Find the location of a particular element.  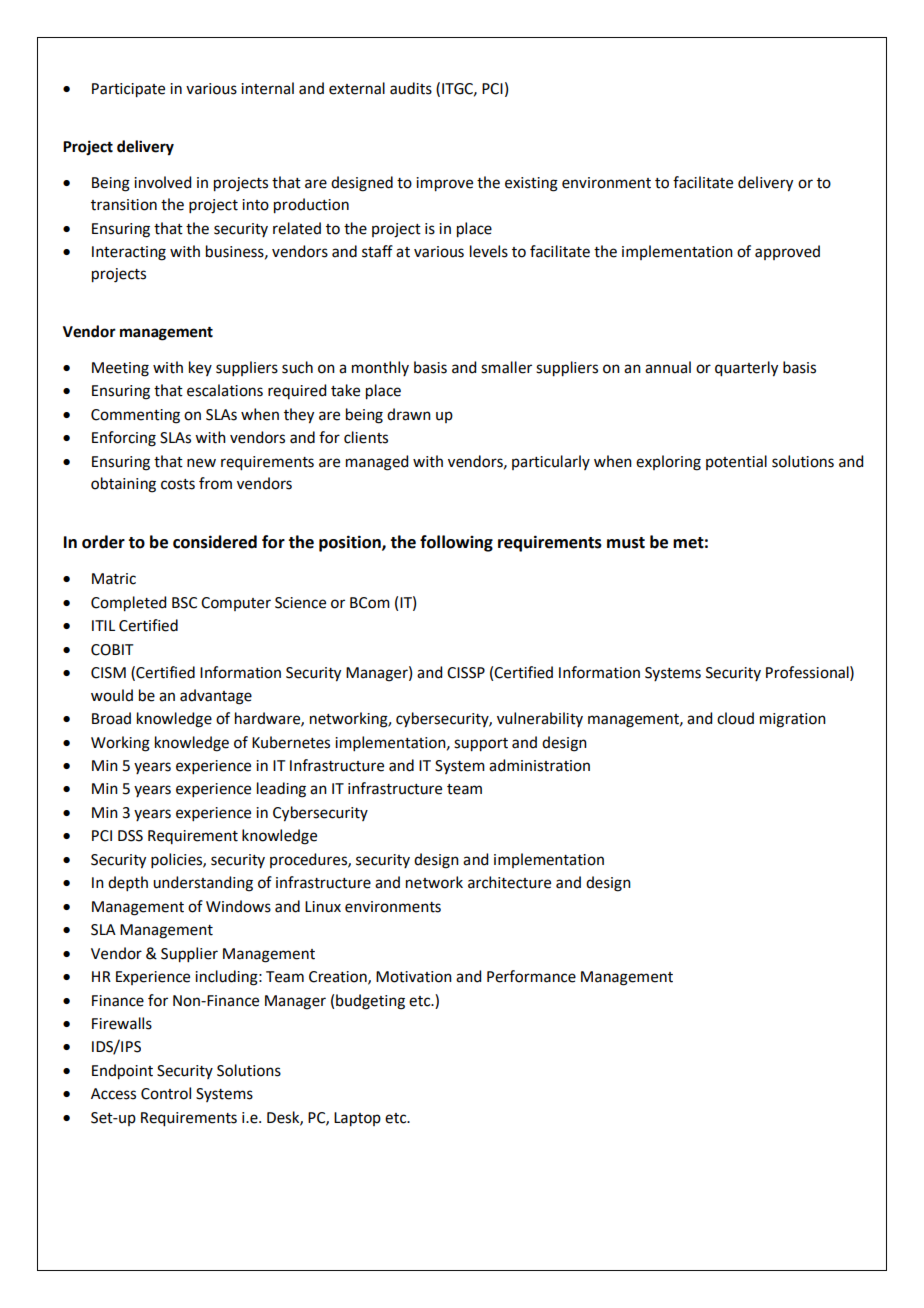

audits is located at coordinates (411, 88).
